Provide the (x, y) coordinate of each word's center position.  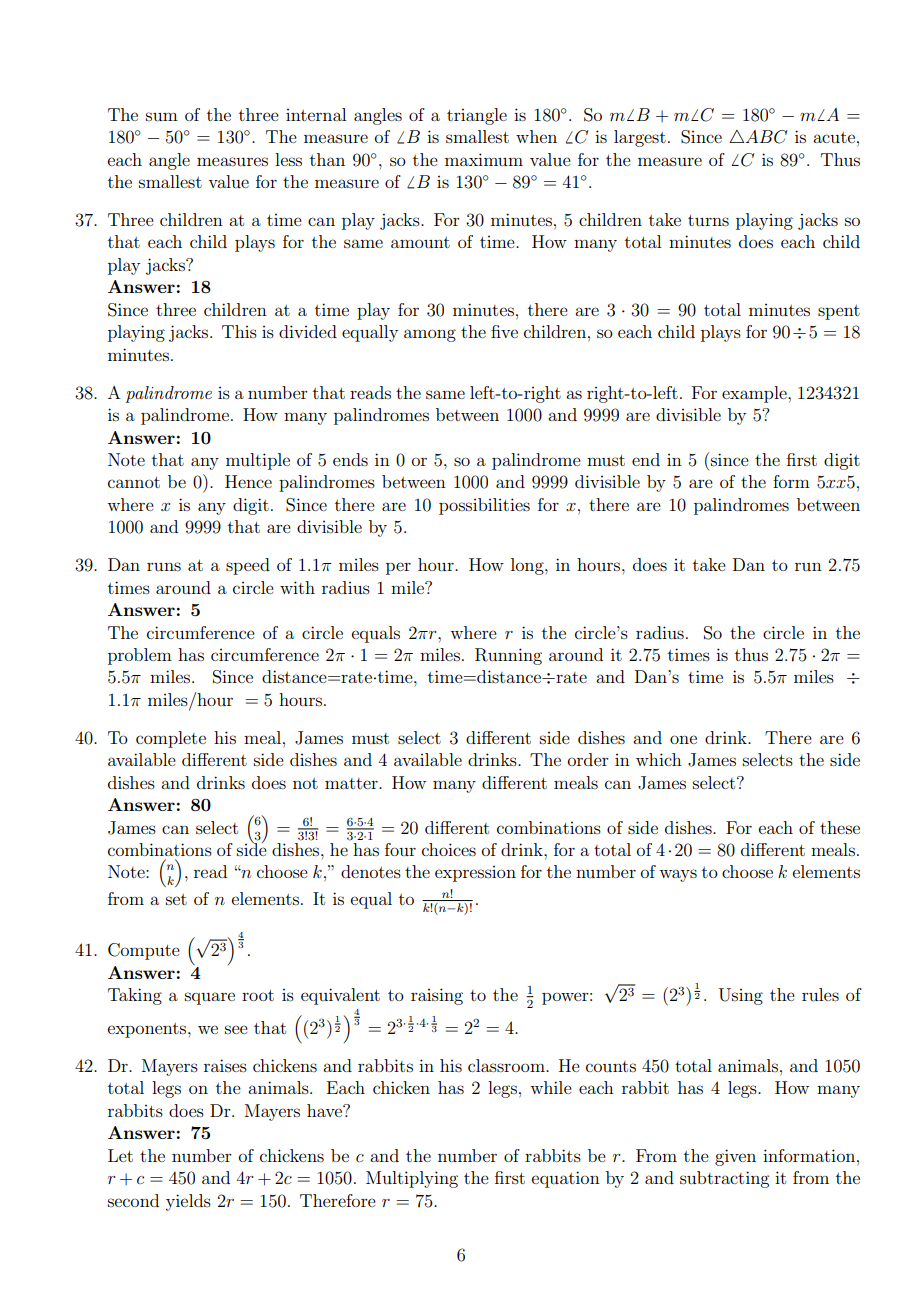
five (504, 331)
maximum (484, 159)
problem (140, 656)
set (176, 899)
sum (162, 116)
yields (188, 1202)
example (755, 394)
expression (475, 874)
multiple (258, 461)
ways (678, 875)
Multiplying (412, 1179)
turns (708, 220)
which (659, 759)
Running (508, 656)
